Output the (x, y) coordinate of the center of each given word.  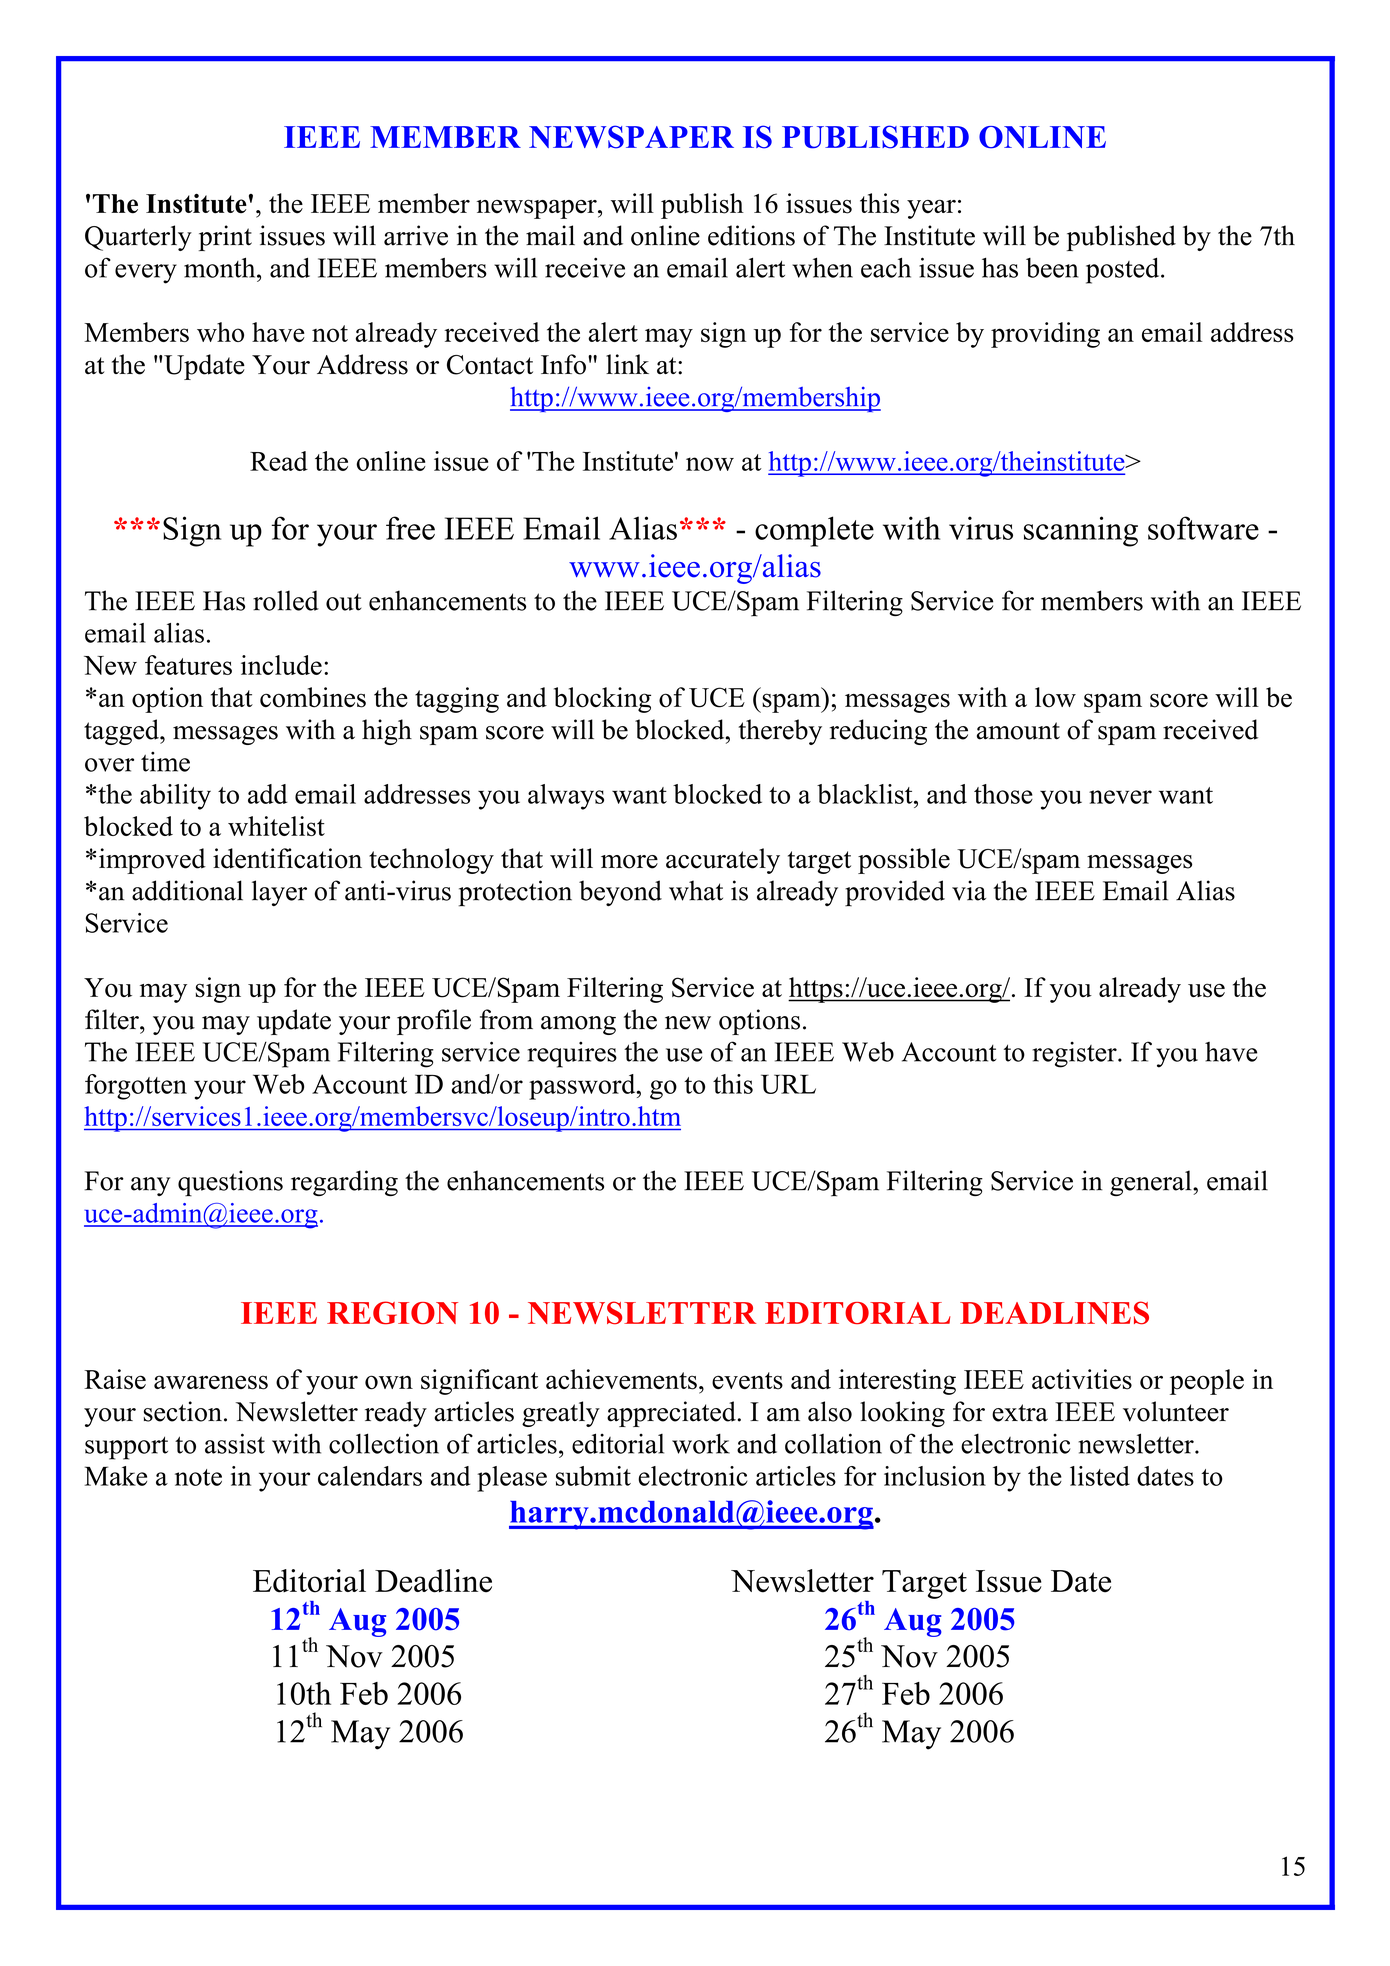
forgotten (136, 1087)
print (225, 238)
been (1052, 268)
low (1055, 697)
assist (235, 1443)
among (578, 1025)
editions (751, 235)
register (1076, 1055)
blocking (602, 700)
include (281, 665)
